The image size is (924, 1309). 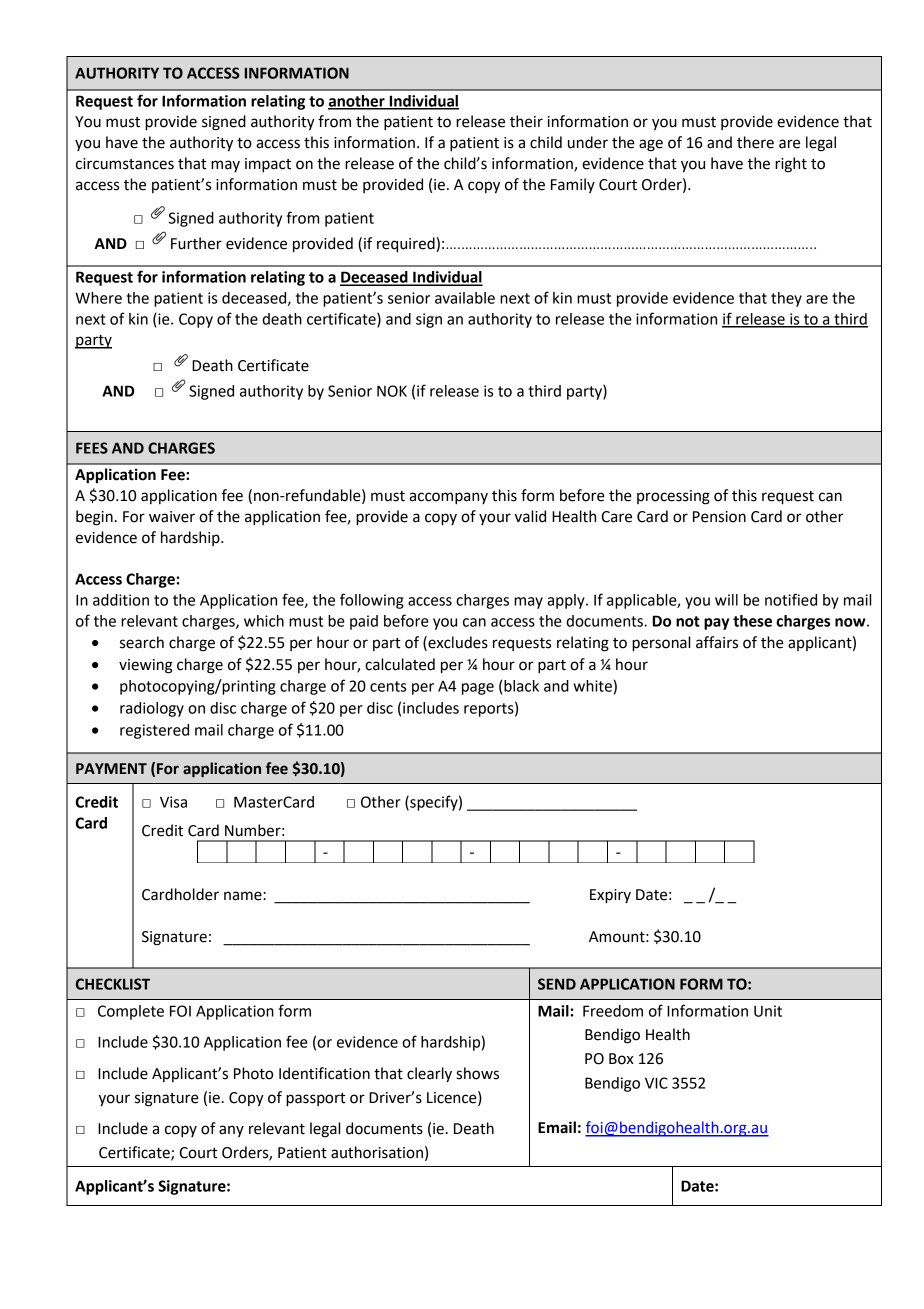 I want to click on accompany, so click(x=448, y=498).
